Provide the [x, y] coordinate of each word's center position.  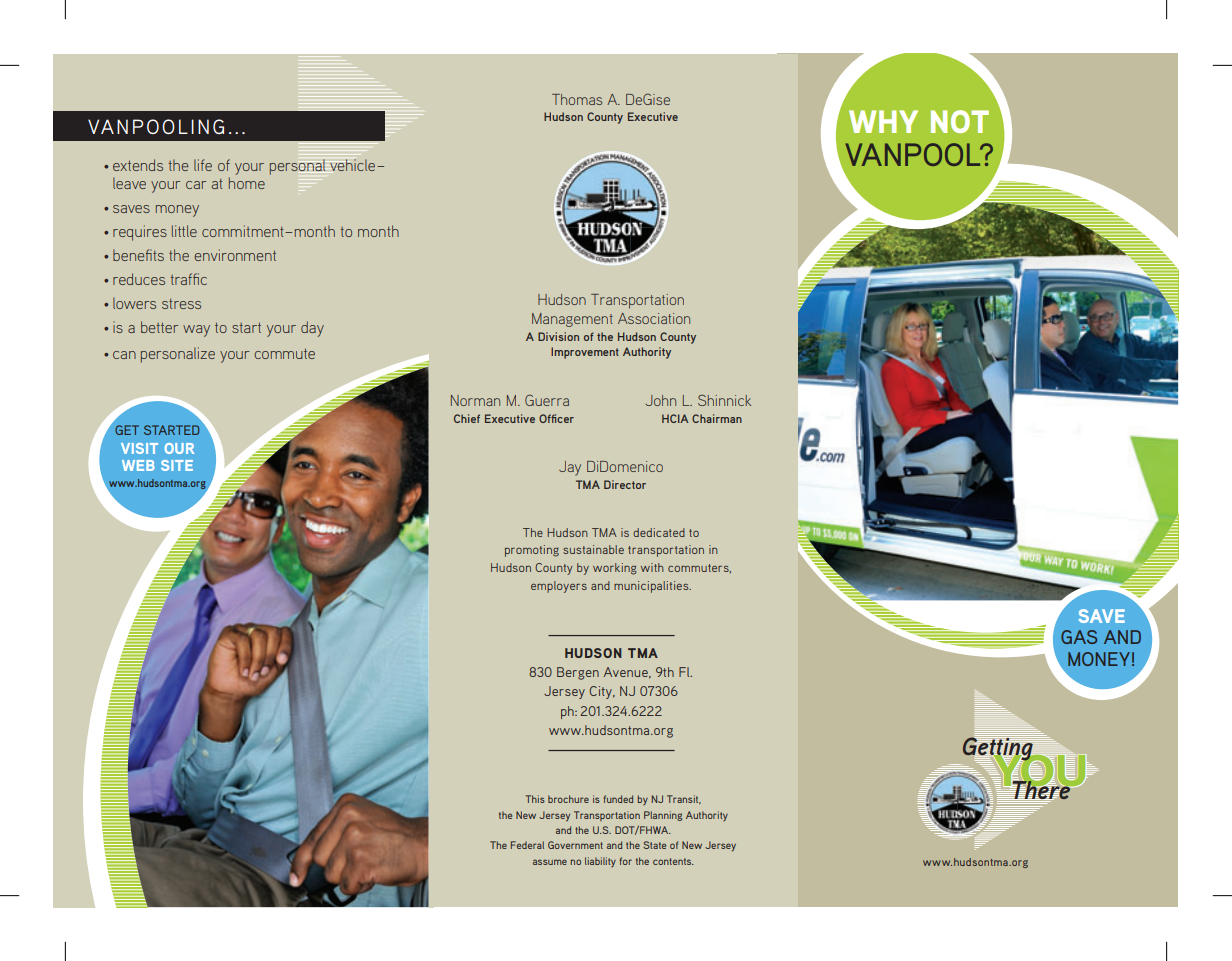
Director [625, 484]
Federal [527, 845]
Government [575, 845]
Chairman [717, 418]
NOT [960, 121]
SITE [177, 465]
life [203, 165]
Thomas [577, 99]
